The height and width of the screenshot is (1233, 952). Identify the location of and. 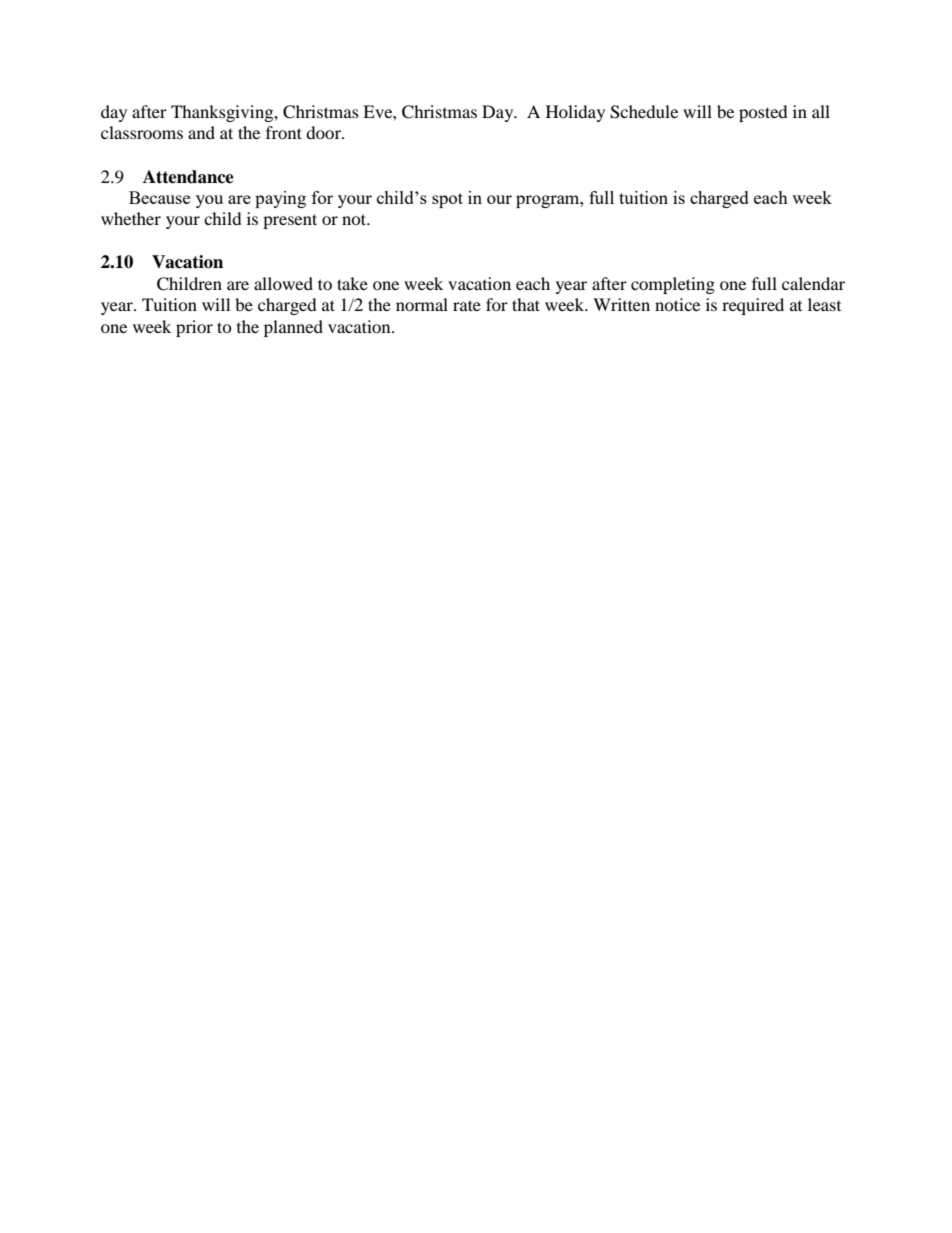
(201, 132).
